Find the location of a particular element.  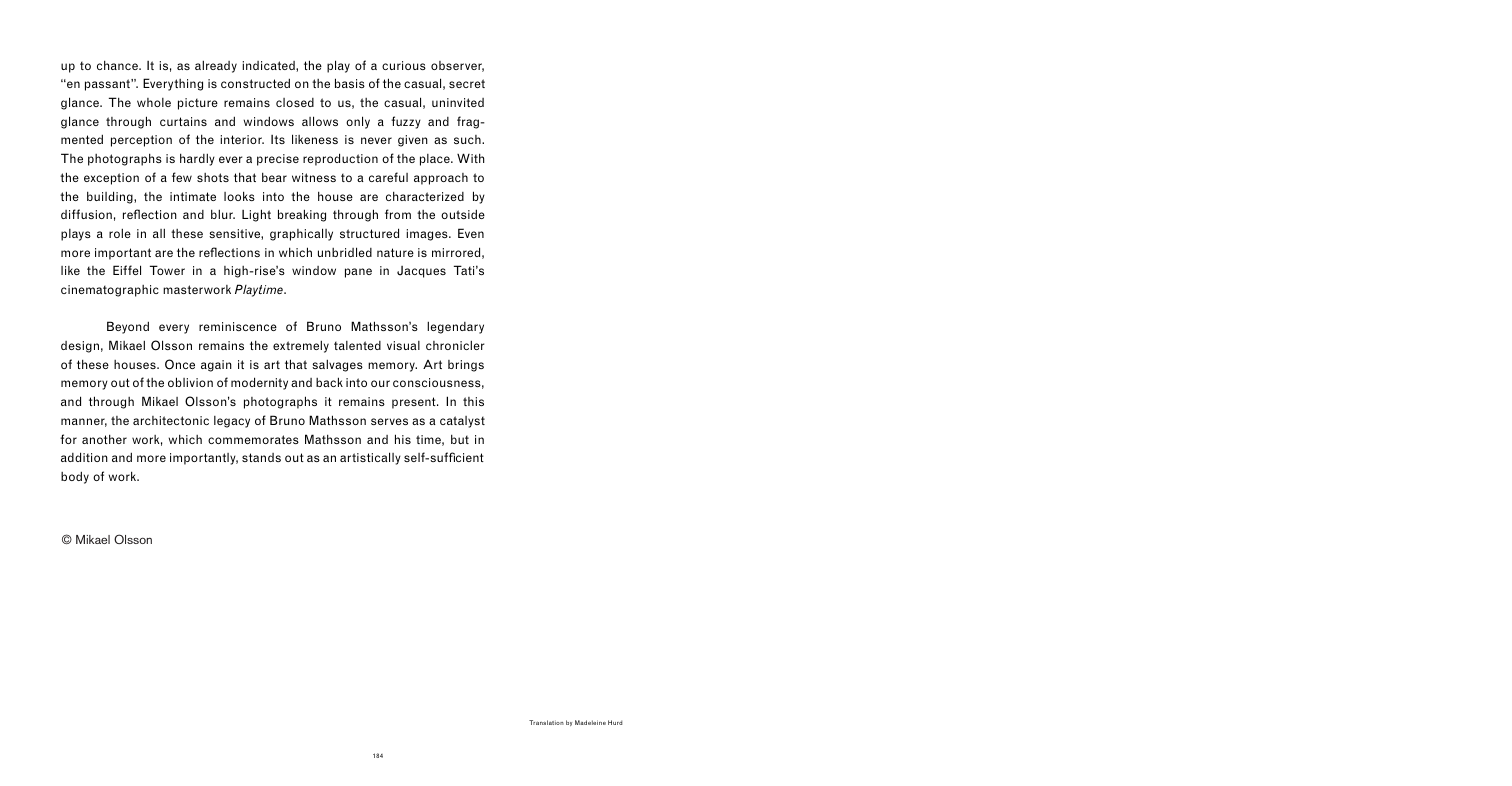

chance is located at coordinates (118, 65).
